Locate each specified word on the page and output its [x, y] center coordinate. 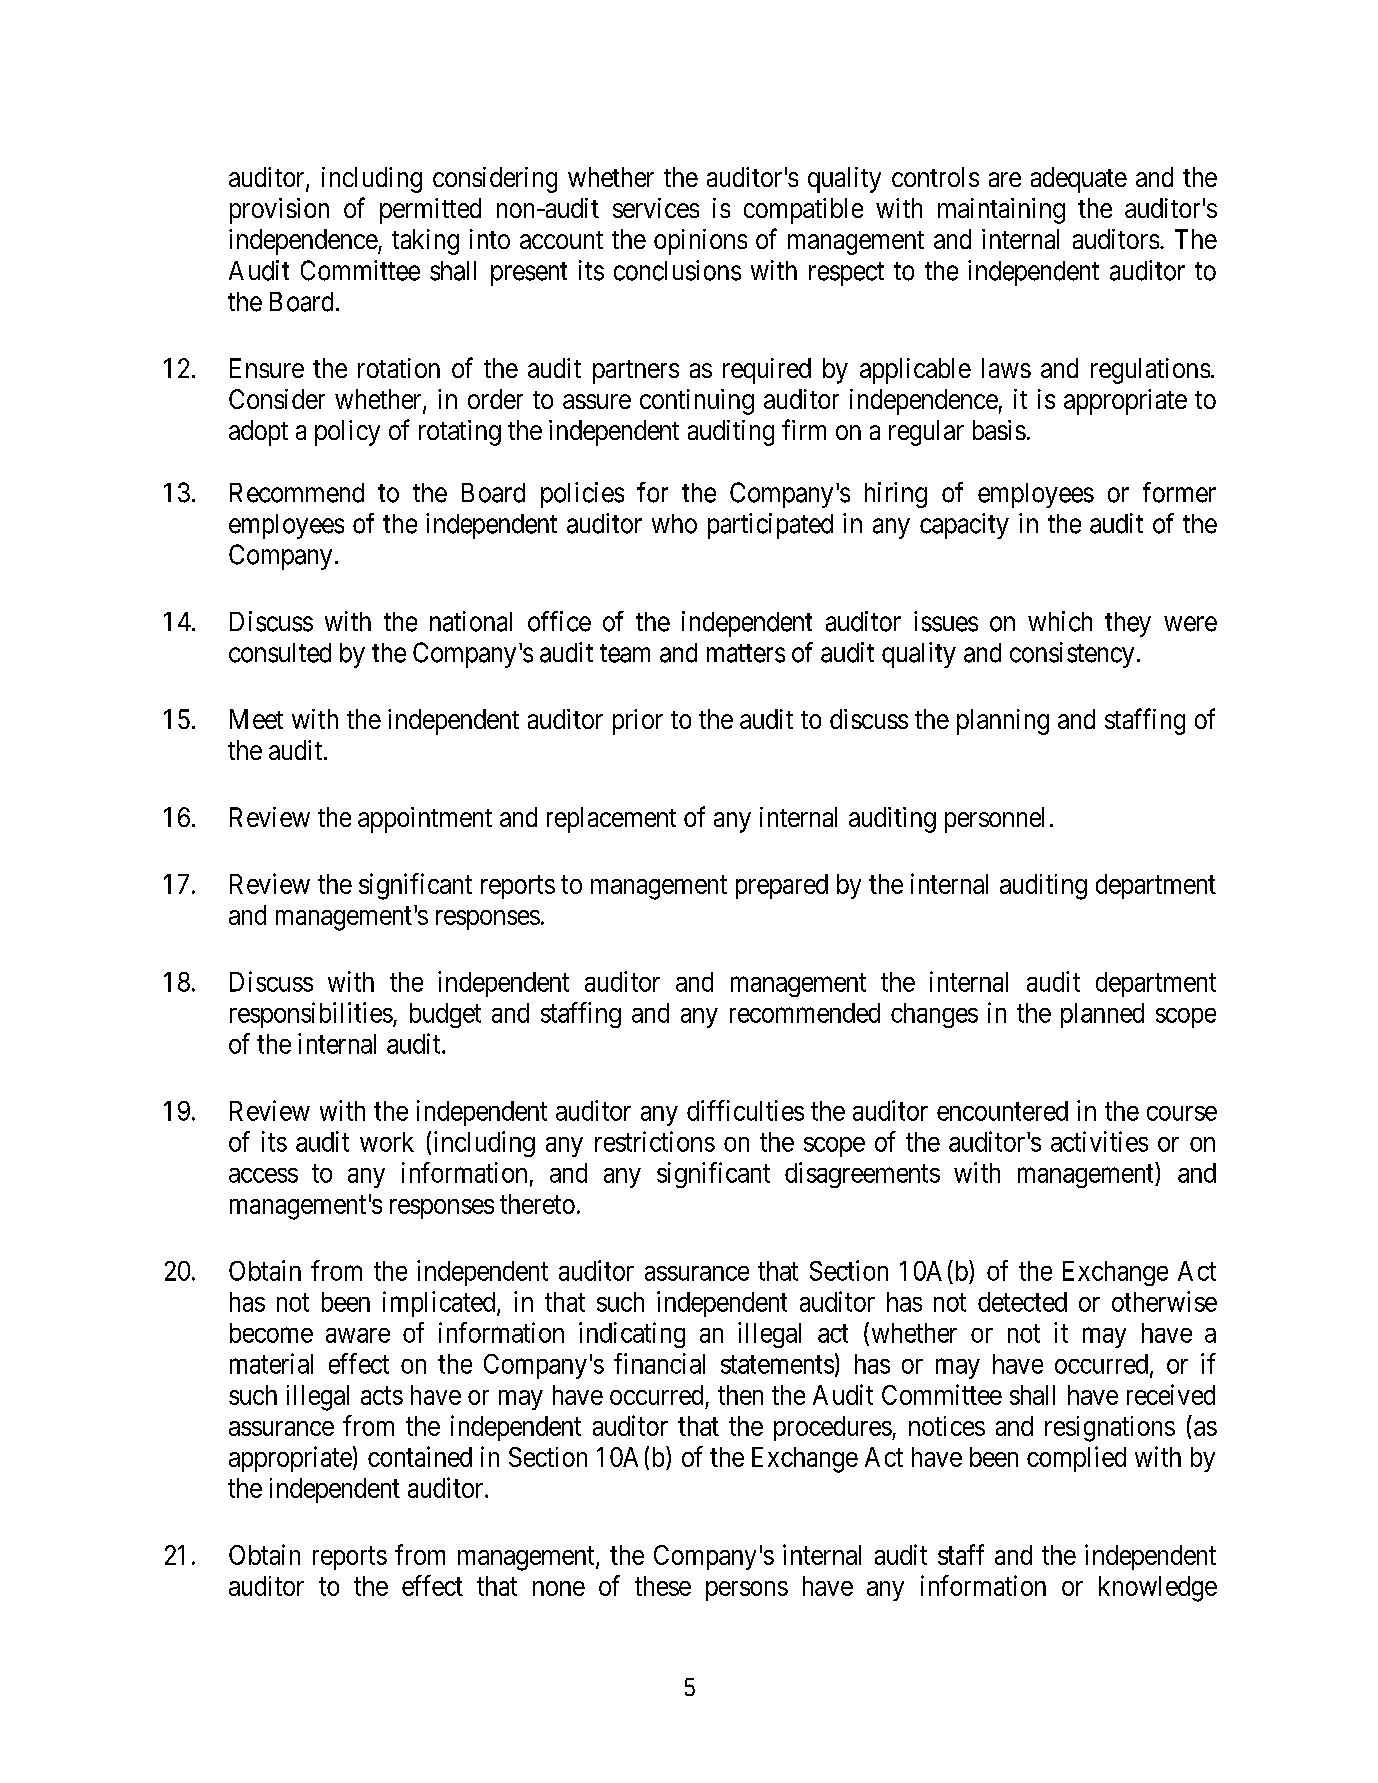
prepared [782, 886]
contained [420, 1456]
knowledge [1158, 1589]
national [471, 621]
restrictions [655, 1141]
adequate [1079, 180]
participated [770, 526]
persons [747, 1591]
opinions [700, 242]
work [387, 1142]
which [1060, 621]
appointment [425, 820]
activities [1099, 1141]
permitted [430, 211]
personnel [994, 820]
